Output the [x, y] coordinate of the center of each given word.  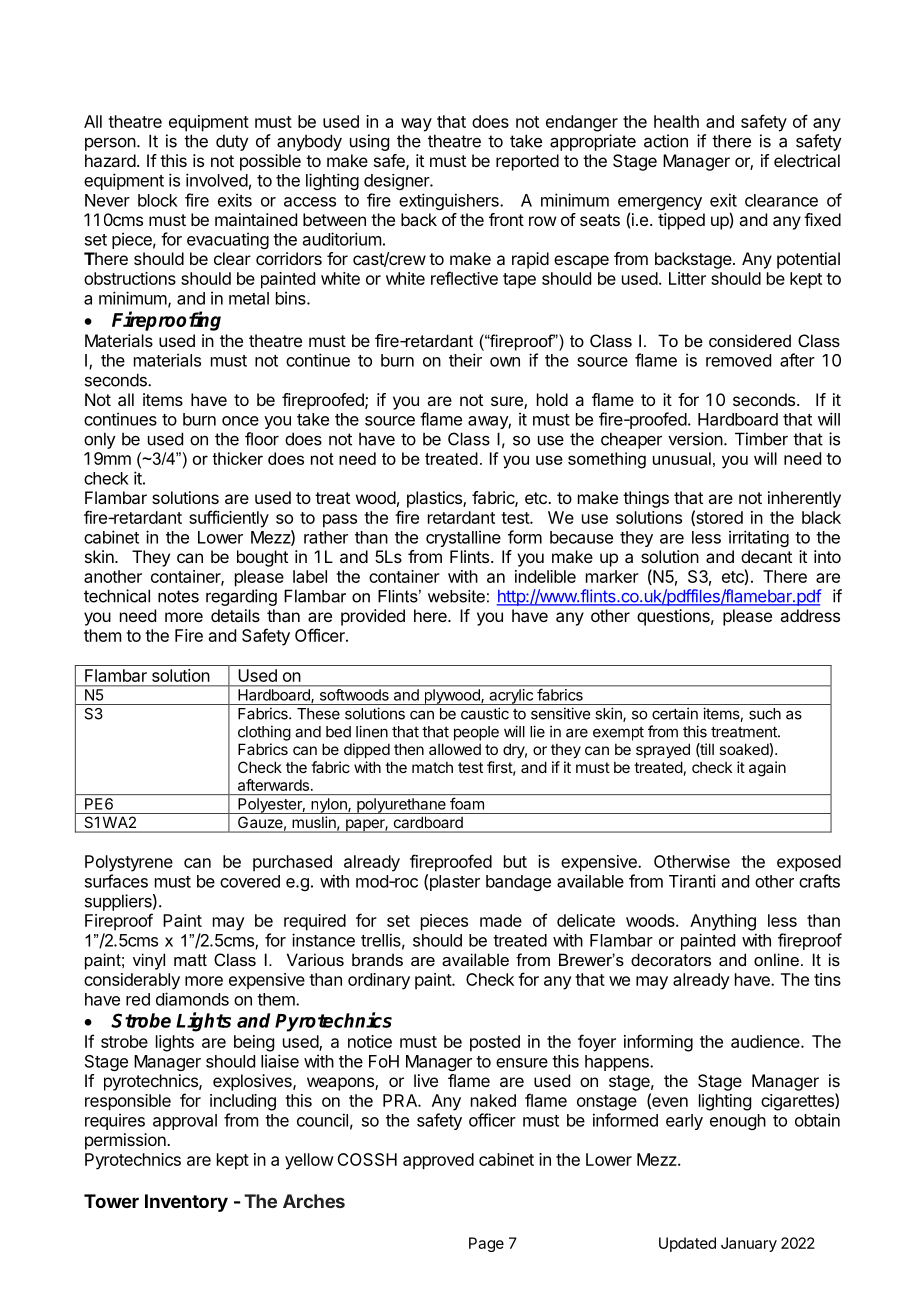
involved [217, 180]
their [465, 360]
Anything [723, 922]
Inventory [186, 1203]
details [235, 615]
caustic [485, 713]
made [501, 920]
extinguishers [450, 201]
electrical [807, 160]
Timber [761, 439]
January [749, 1244]
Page [486, 1244]
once [240, 421]
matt [190, 960]
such [765, 714]
